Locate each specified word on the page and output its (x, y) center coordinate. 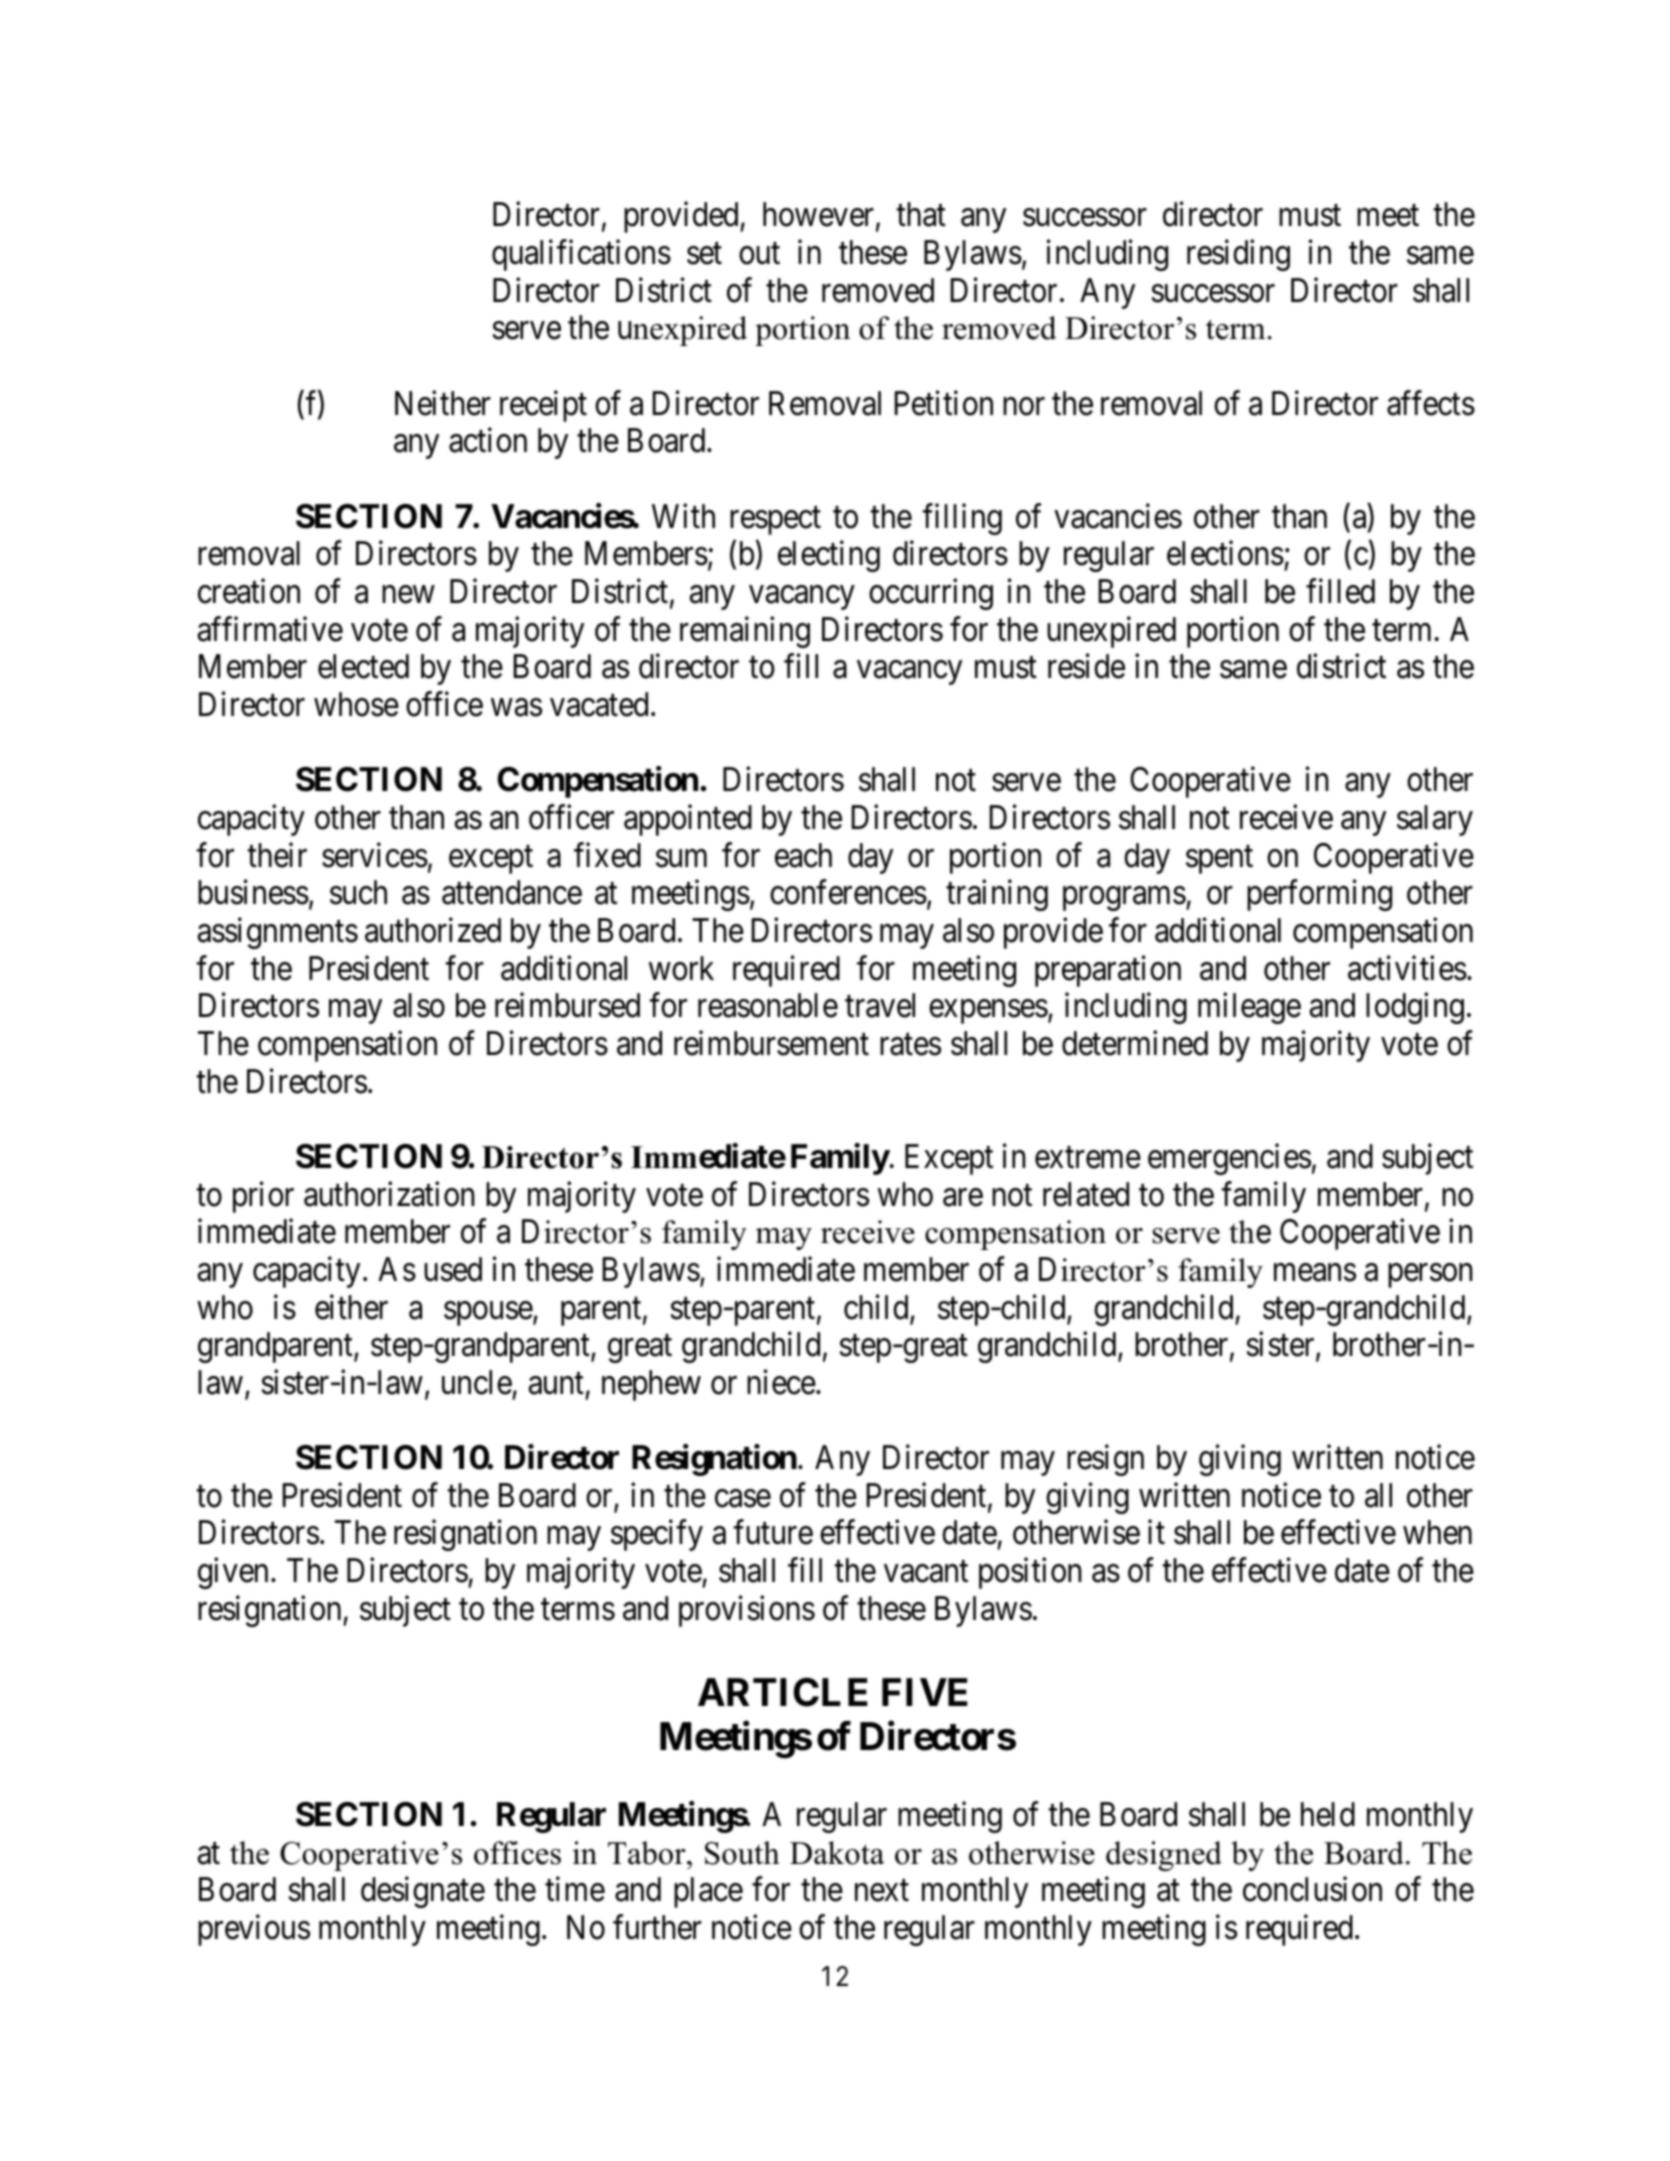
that (921, 214)
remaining (745, 632)
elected (363, 666)
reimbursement (771, 1043)
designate (423, 1892)
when (1437, 1532)
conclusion (1312, 1889)
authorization (389, 1194)
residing (1238, 255)
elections (1225, 553)
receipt (543, 406)
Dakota (837, 1853)
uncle (477, 1382)
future (773, 1532)
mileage (1249, 1008)
